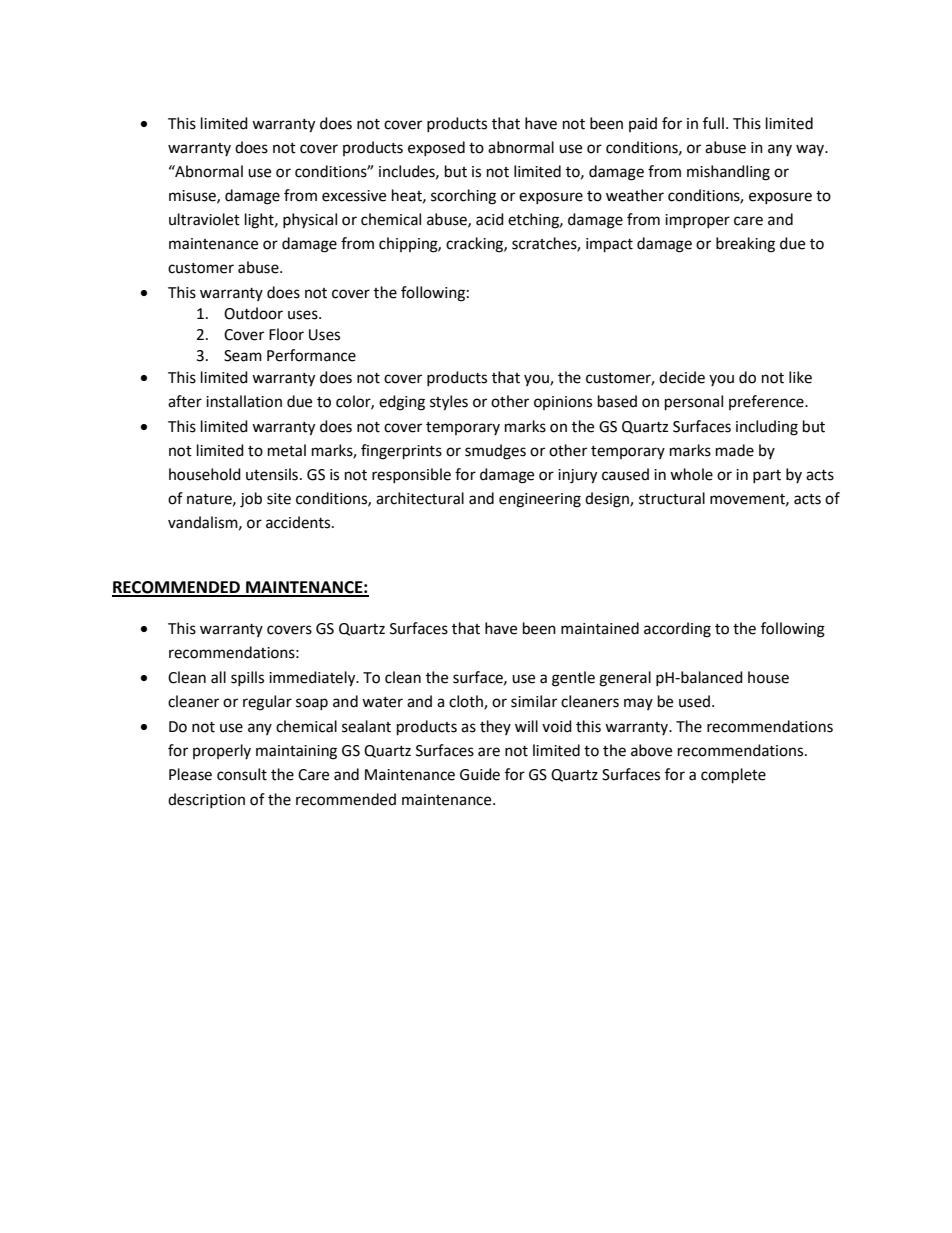 This page has height=1233, width=952. I want to click on decide, so click(682, 377).
